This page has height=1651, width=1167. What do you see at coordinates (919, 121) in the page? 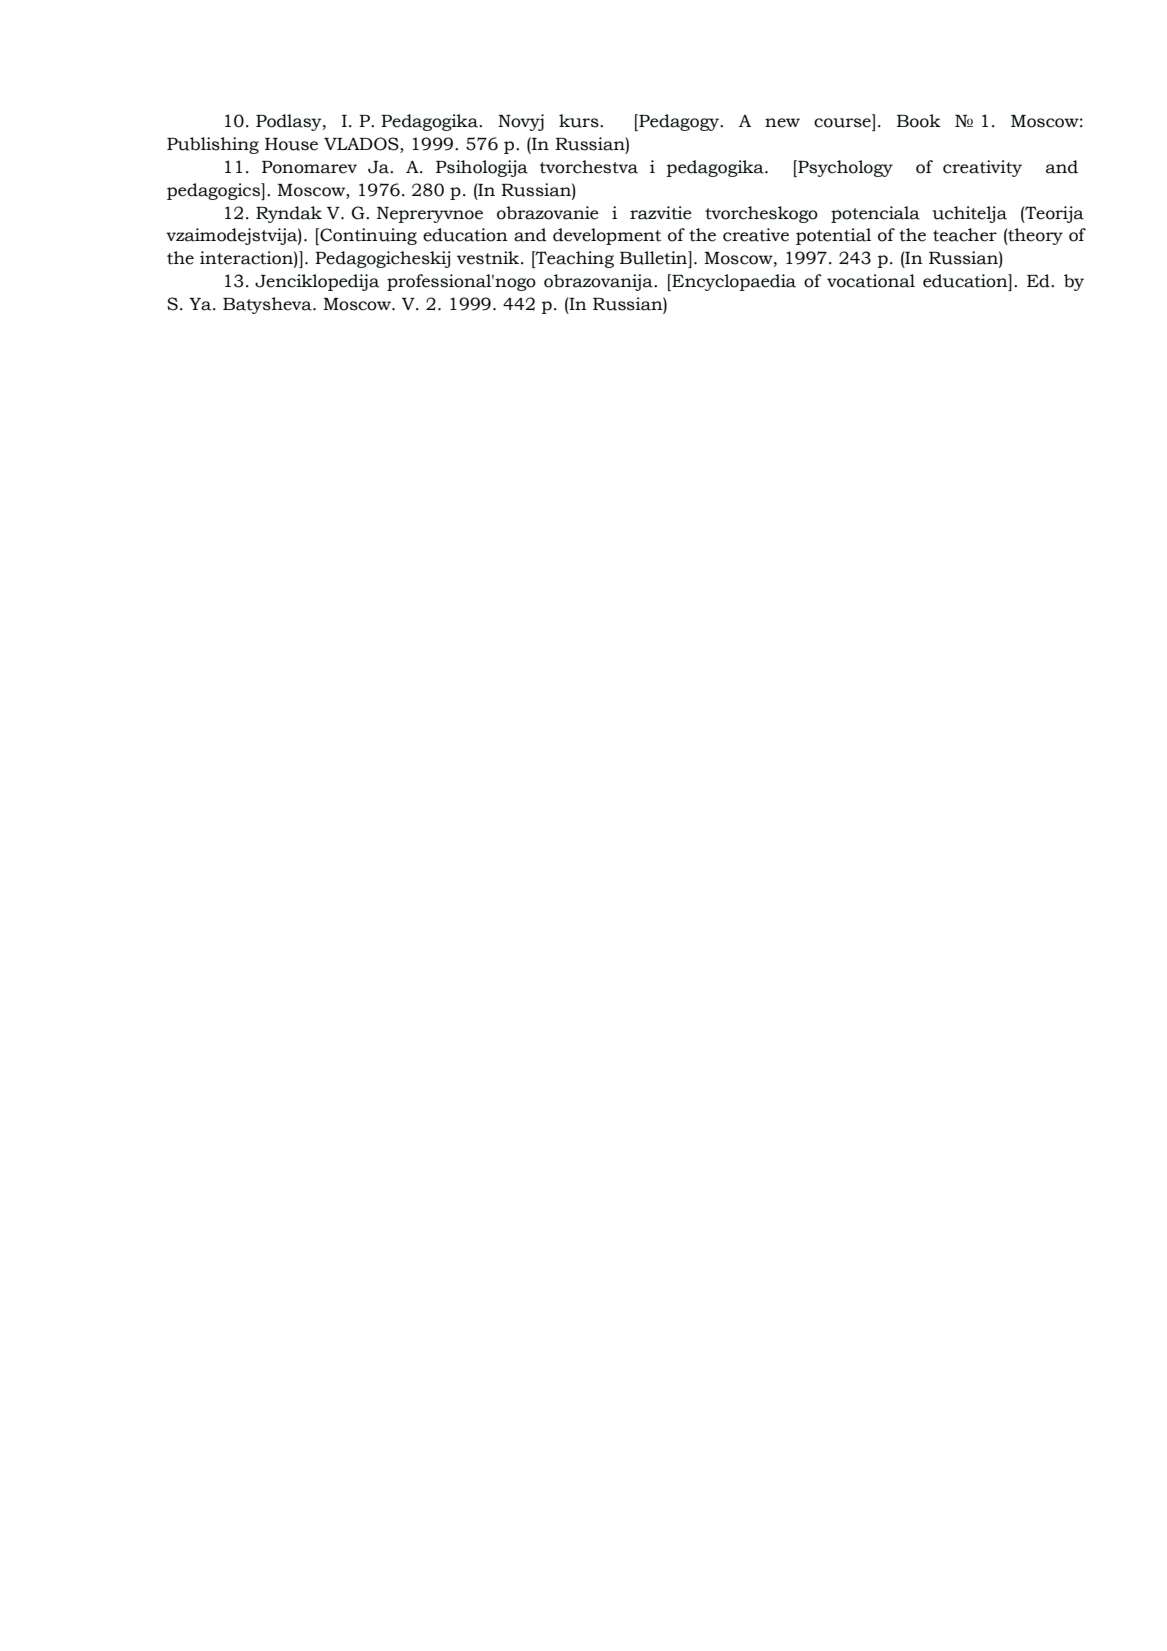
I see `Book` at bounding box center [919, 121].
